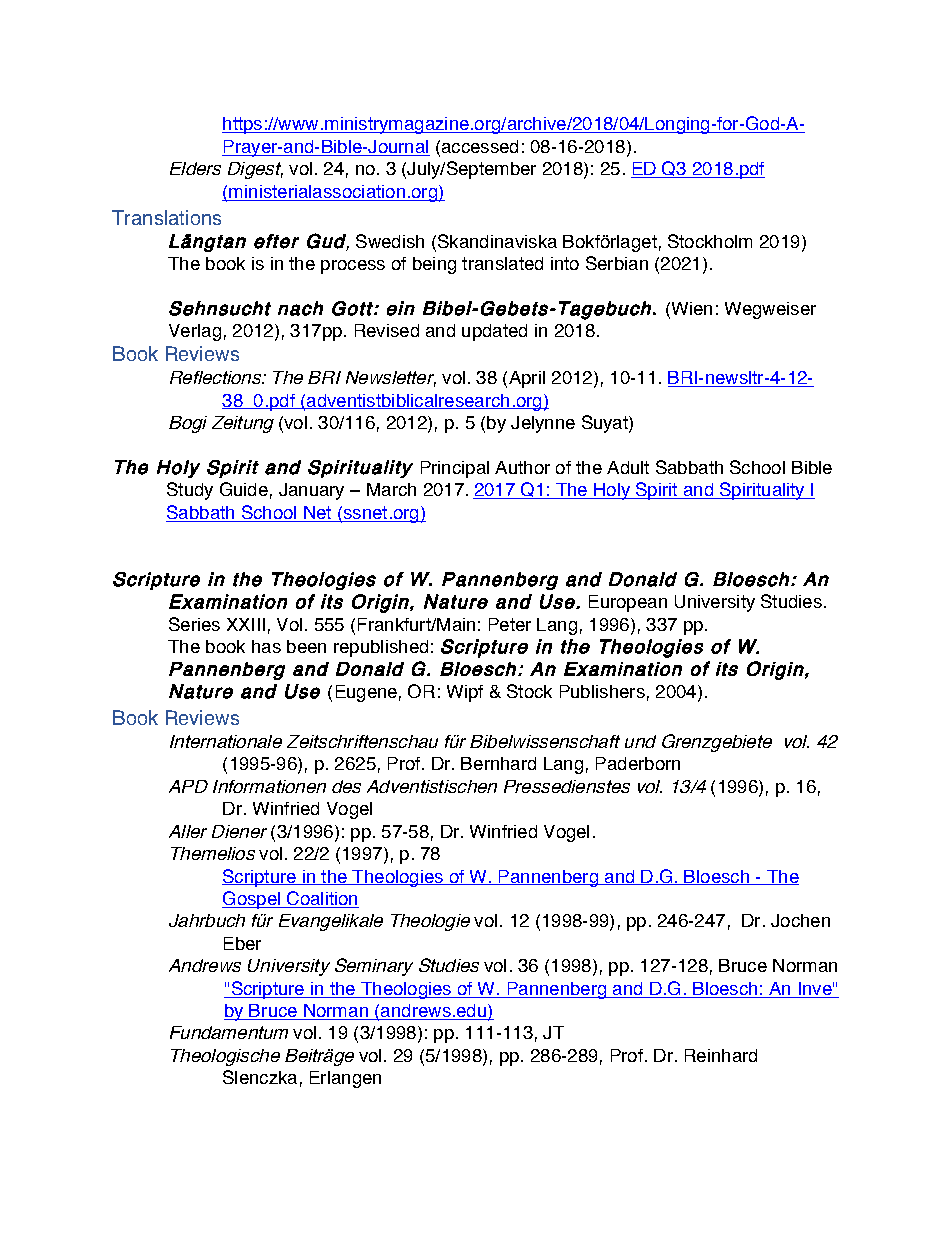 The width and height of the page is (952, 1233). What do you see at coordinates (166, 217) in the page?
I see `Translations` at bounding box center [166, 217].
